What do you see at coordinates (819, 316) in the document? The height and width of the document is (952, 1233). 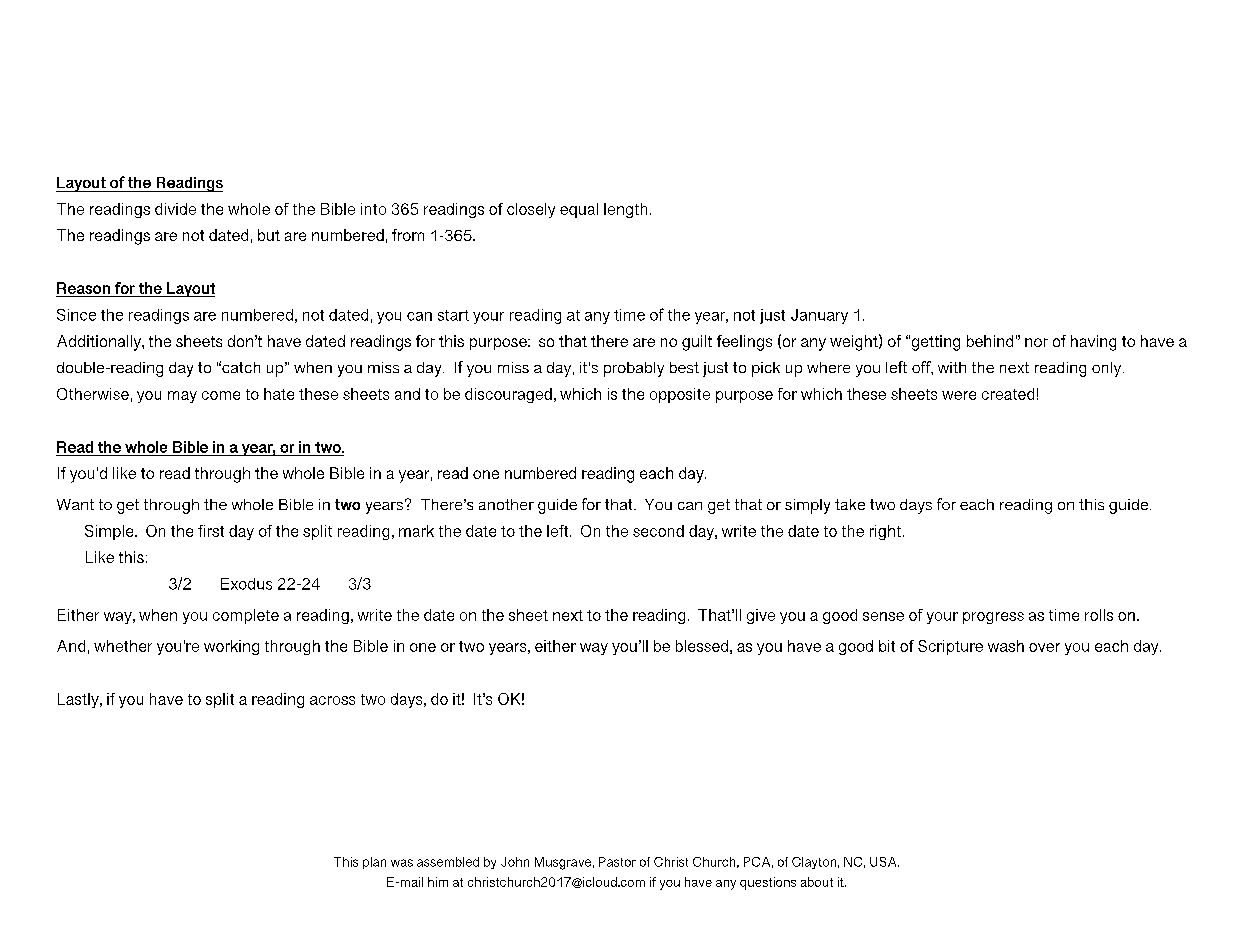 I see `January` at bounding box center [819, 316].
